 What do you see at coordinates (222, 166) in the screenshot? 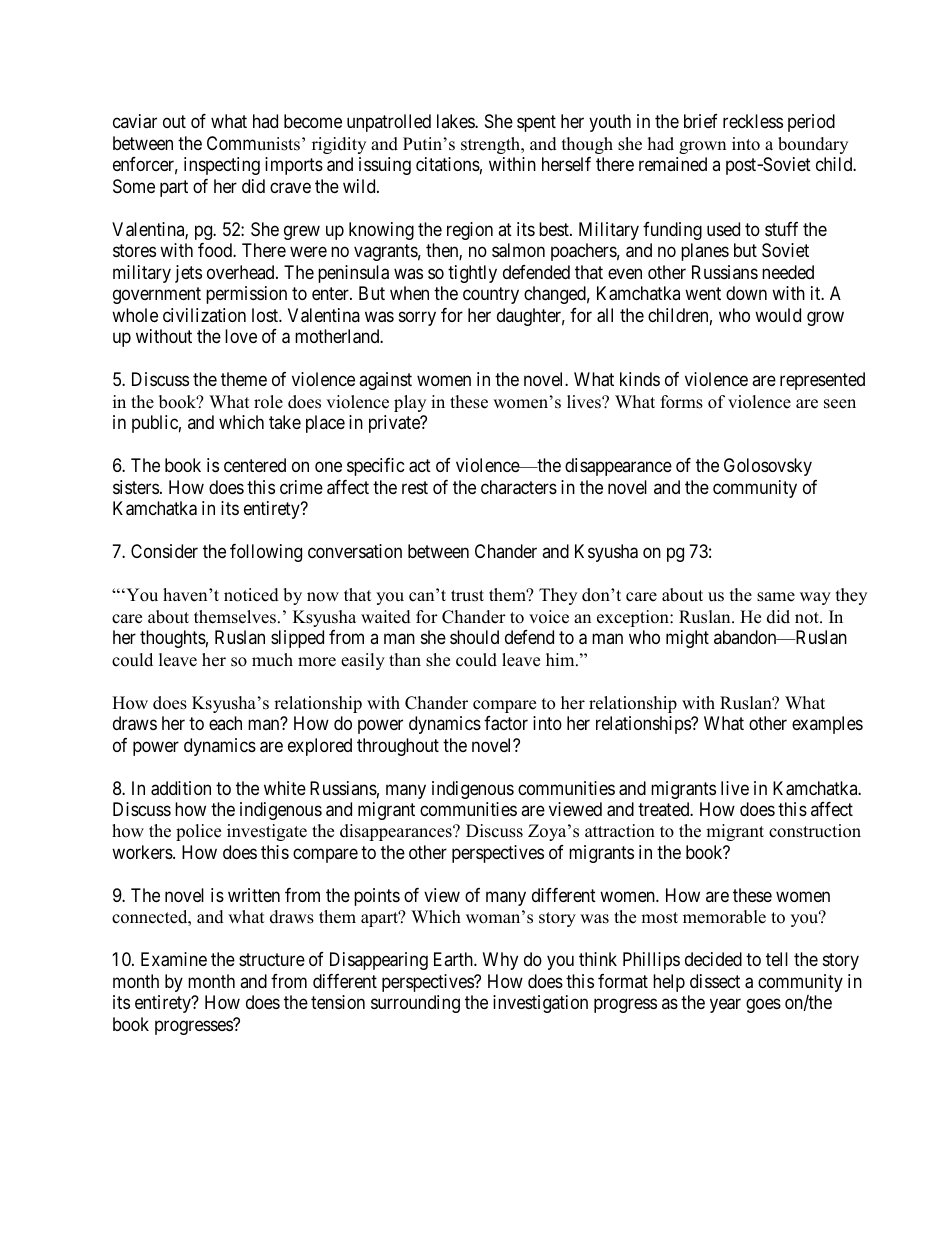
I see `inspecting` at bounding box center [222, 166].
